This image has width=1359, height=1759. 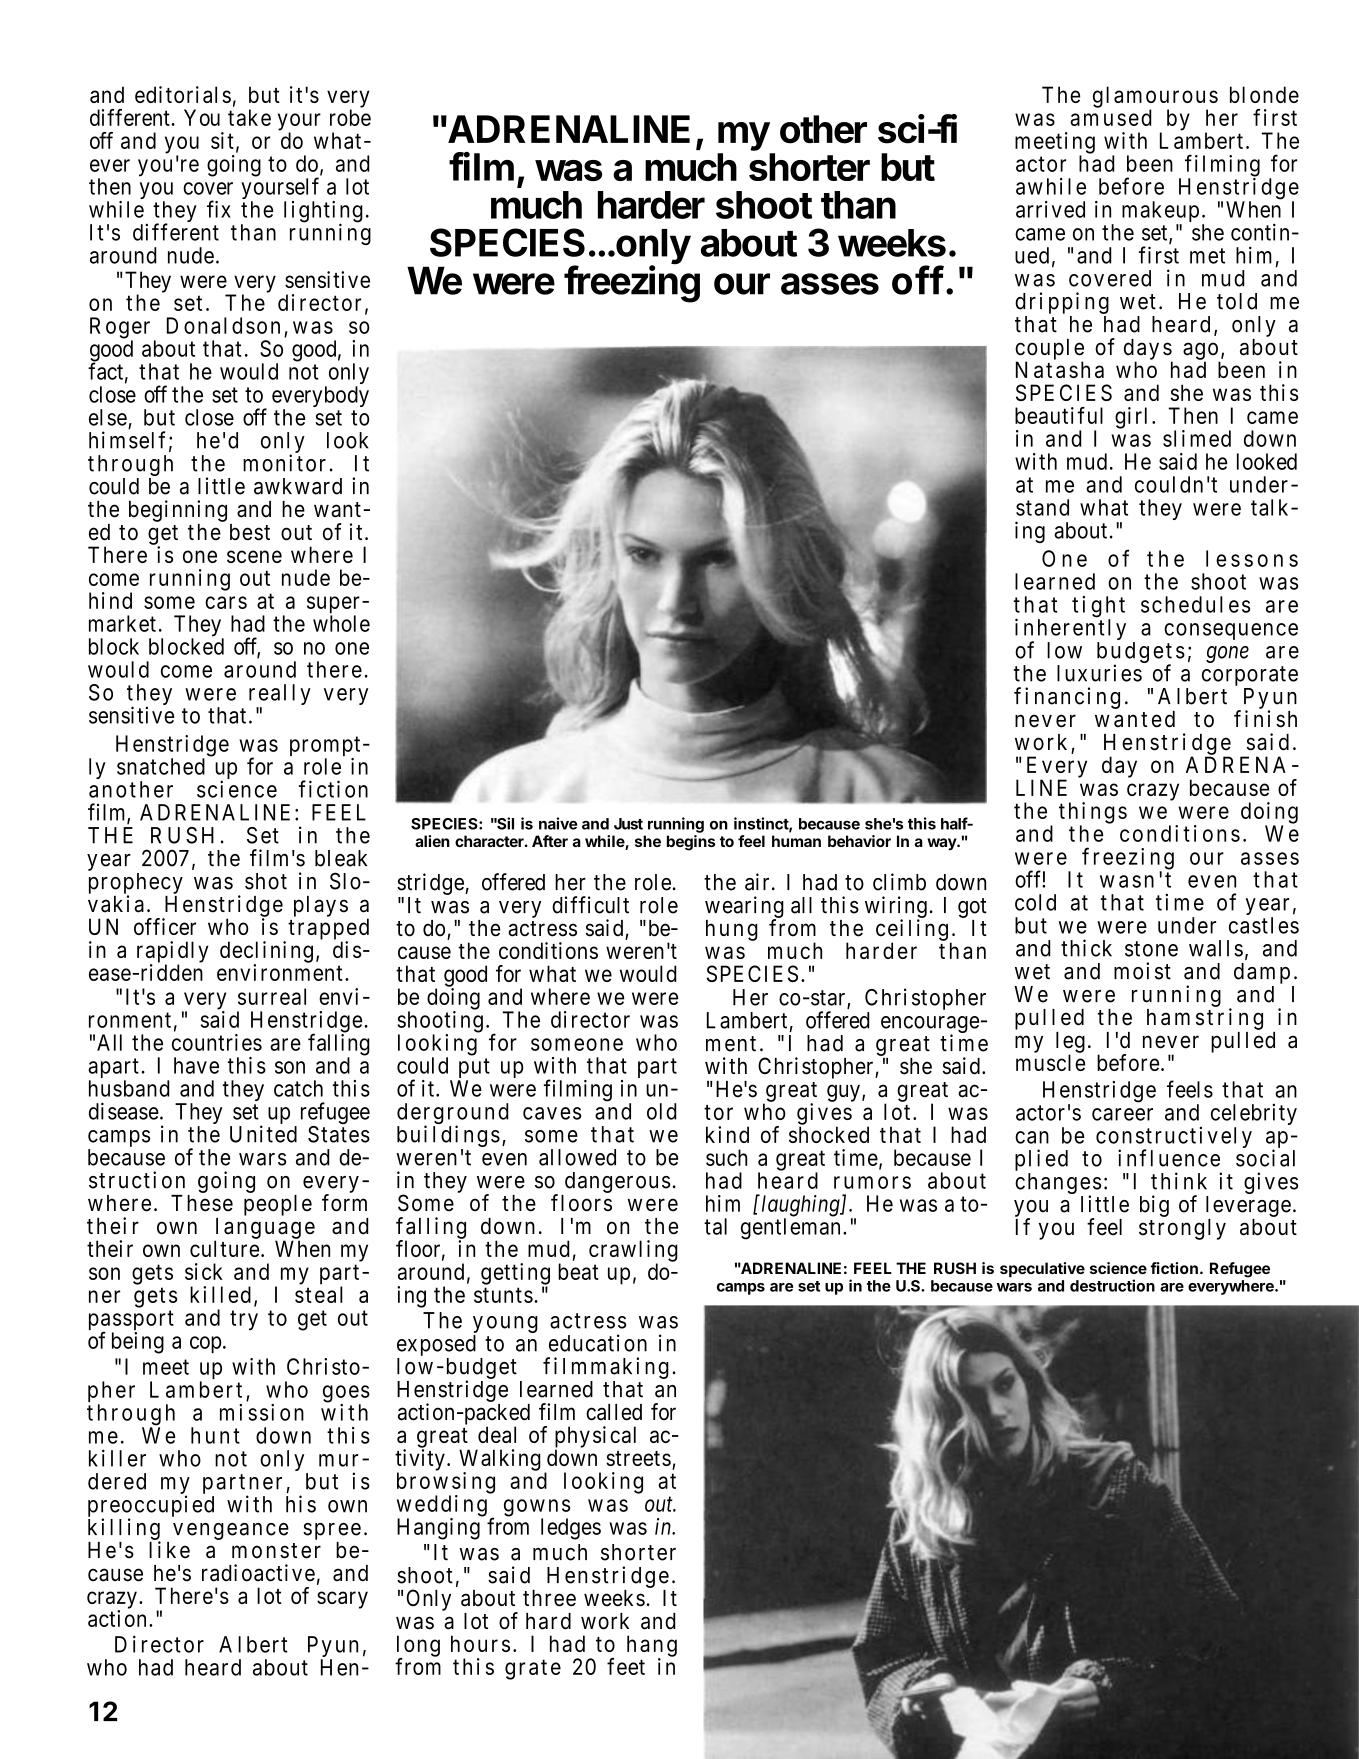 What do you see at coordinates (249, 117) in the image?
I see `take` at bounding box center [249, 117].
